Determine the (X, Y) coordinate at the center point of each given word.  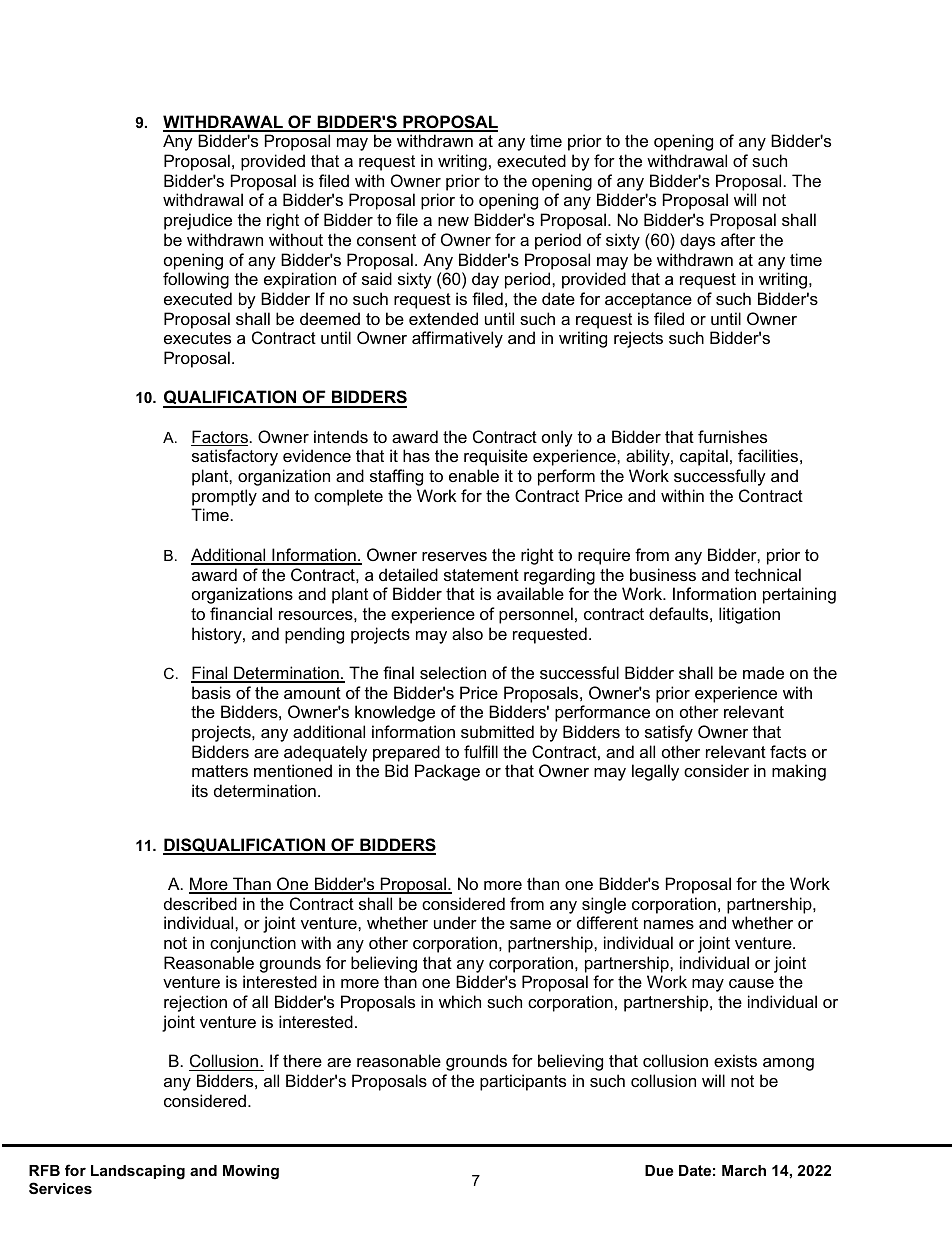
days (697, 241)
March (744, 1170)
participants (523, 1082)
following (196, 280)
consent (386, 240)
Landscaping (138, 1172)
